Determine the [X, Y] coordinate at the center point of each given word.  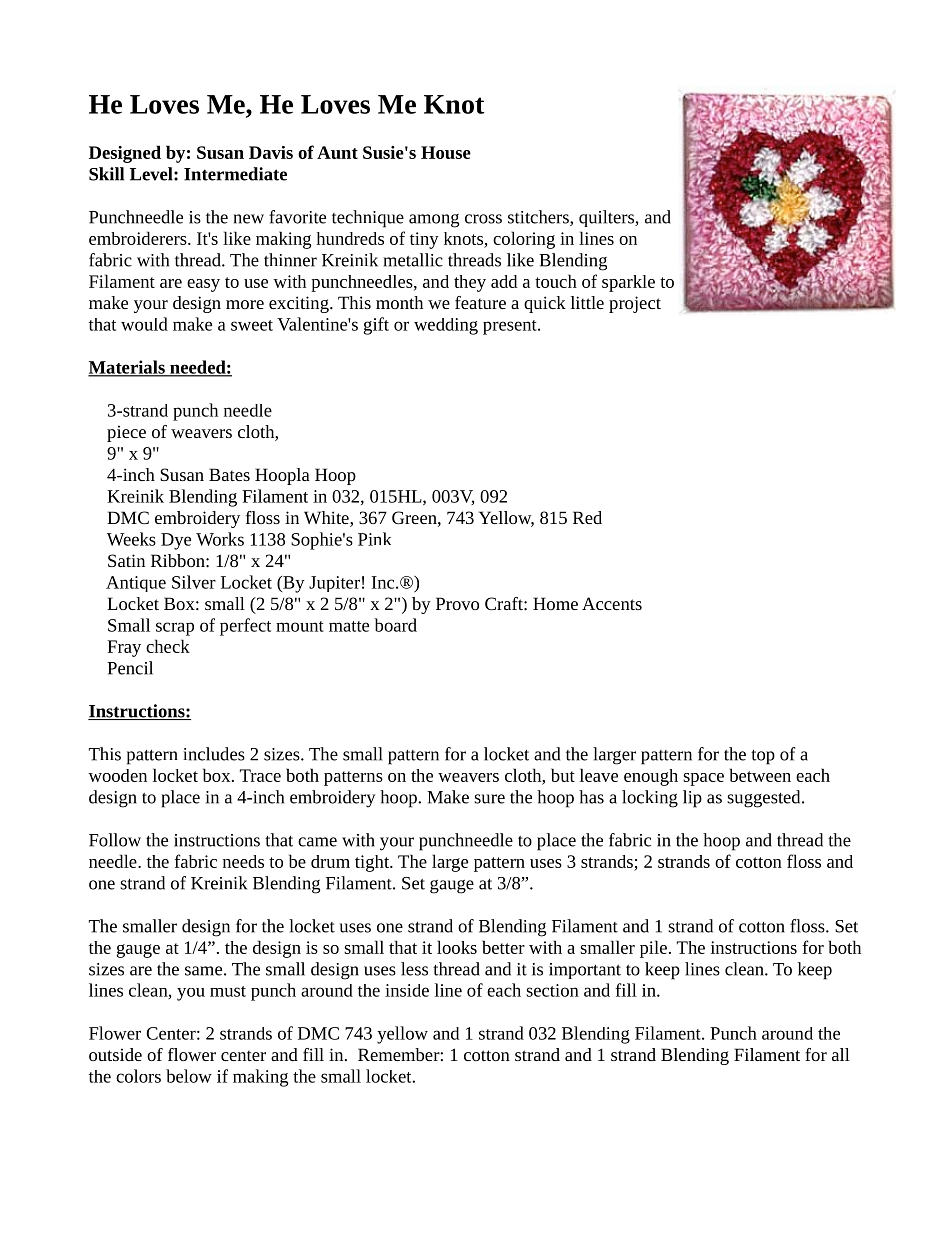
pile [653, 949]
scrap [175, 629]
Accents [612, 603]
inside [407, 990]
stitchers [539, 218]
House [446, 152]
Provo [457, 603]
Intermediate [235, 174]
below [189, 1076]
